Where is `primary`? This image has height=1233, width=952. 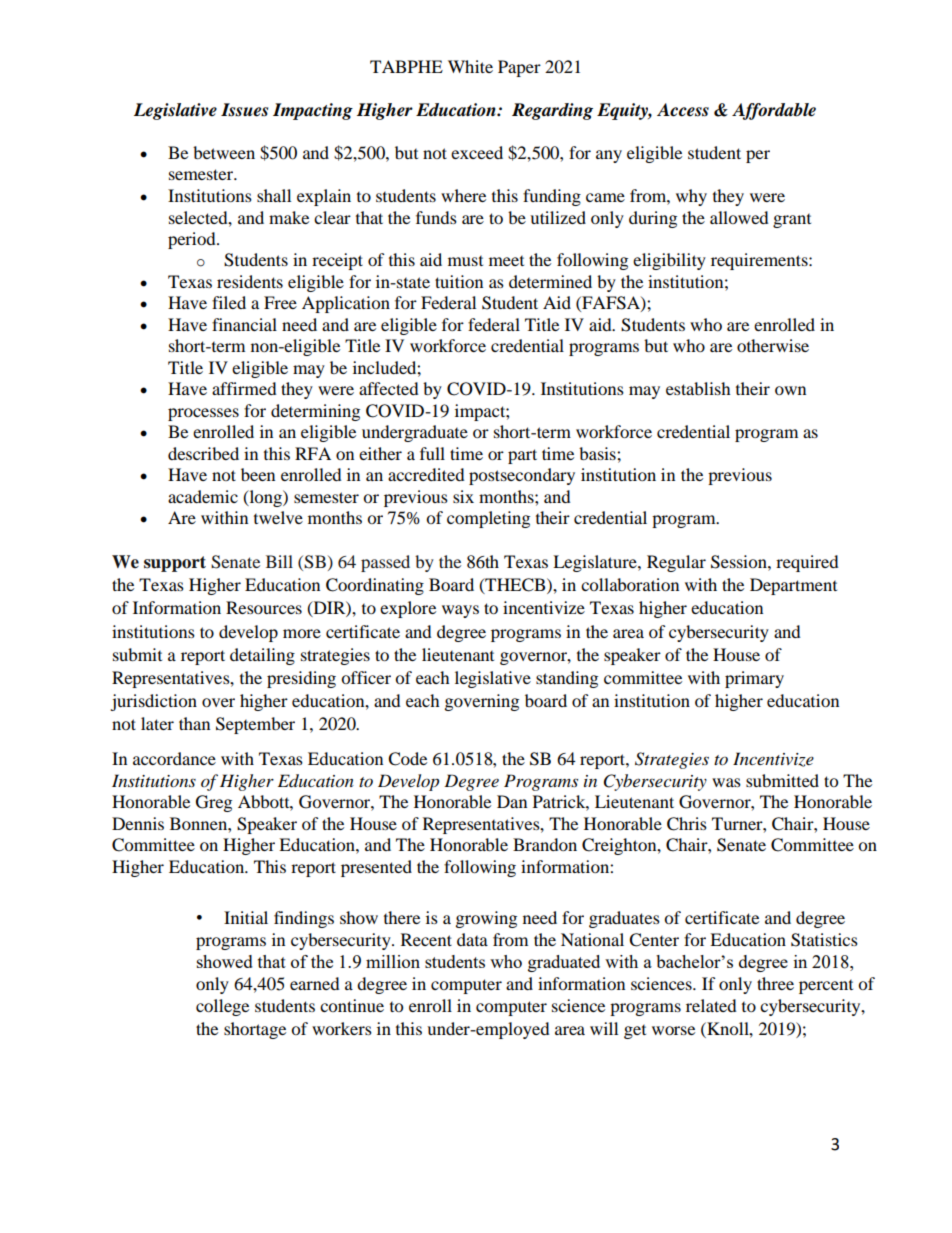
primary is located at coordinates (754, 679).
